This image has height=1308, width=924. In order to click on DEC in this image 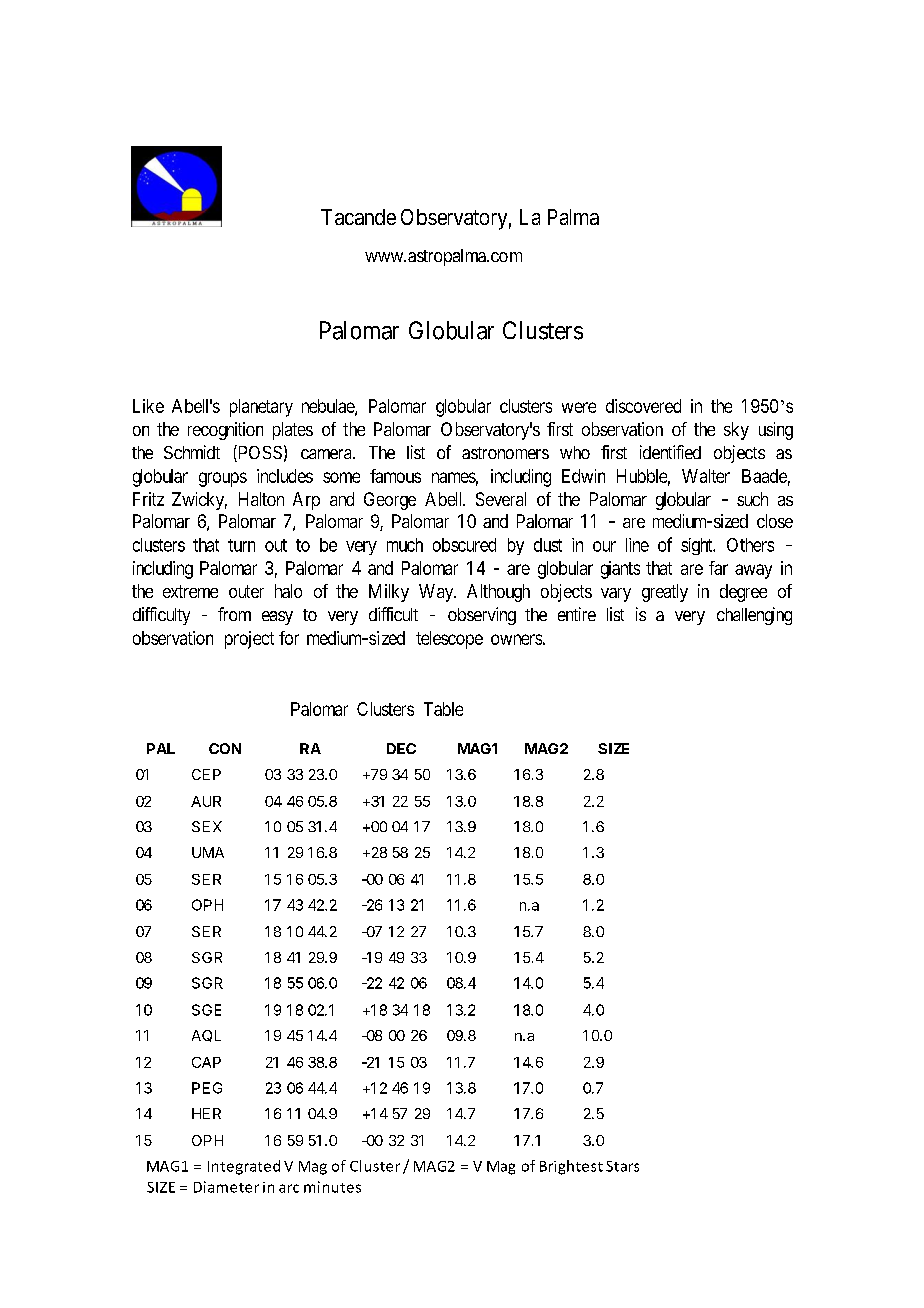, I will do `click(401, 748)`.
